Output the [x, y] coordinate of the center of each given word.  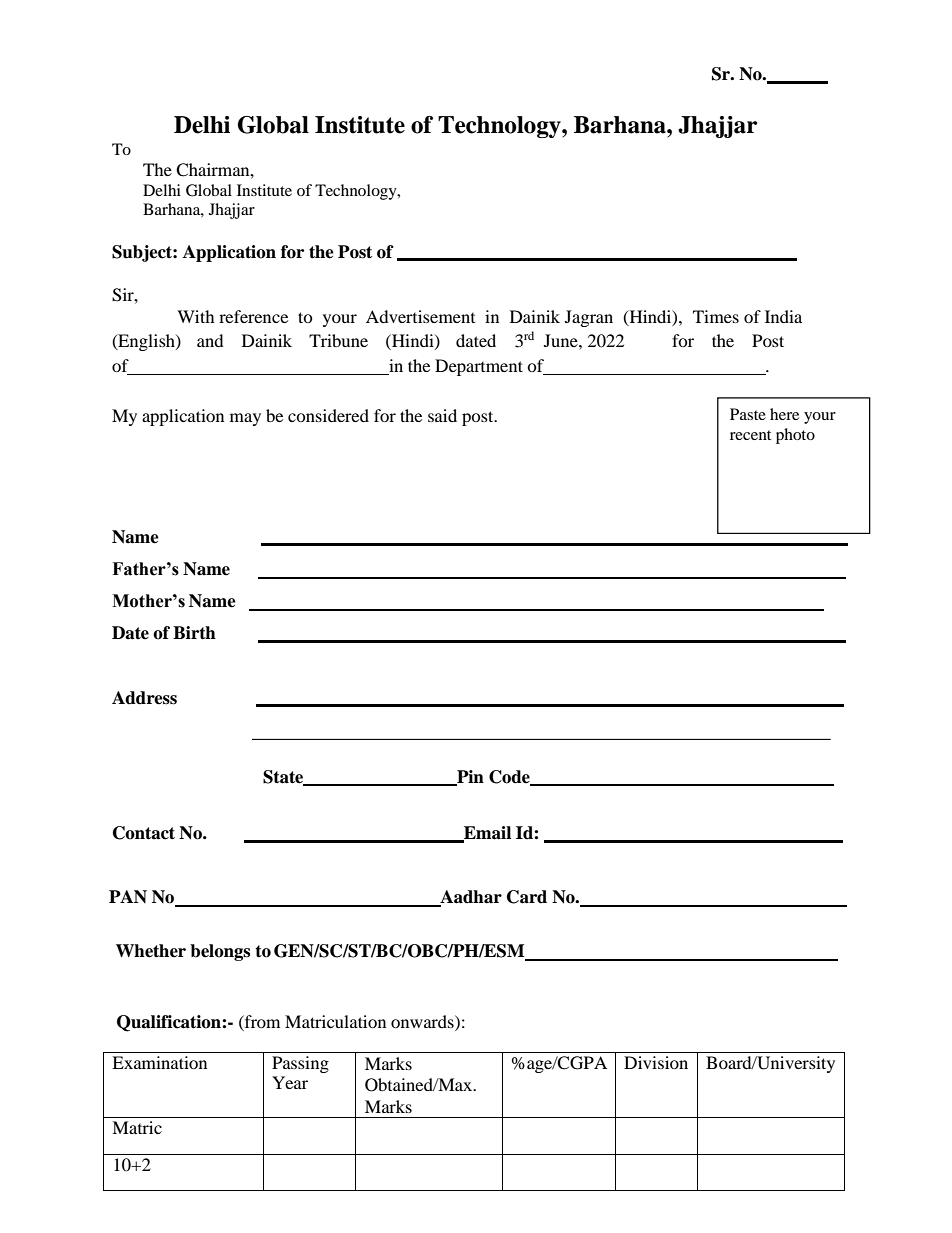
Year [290, 1082]
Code [510, 777]
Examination [159, 1062]
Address [144, 698]
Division [656, 1062]
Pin [469, 777]
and [210, 340]
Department [479, 367]
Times [716, 316]
